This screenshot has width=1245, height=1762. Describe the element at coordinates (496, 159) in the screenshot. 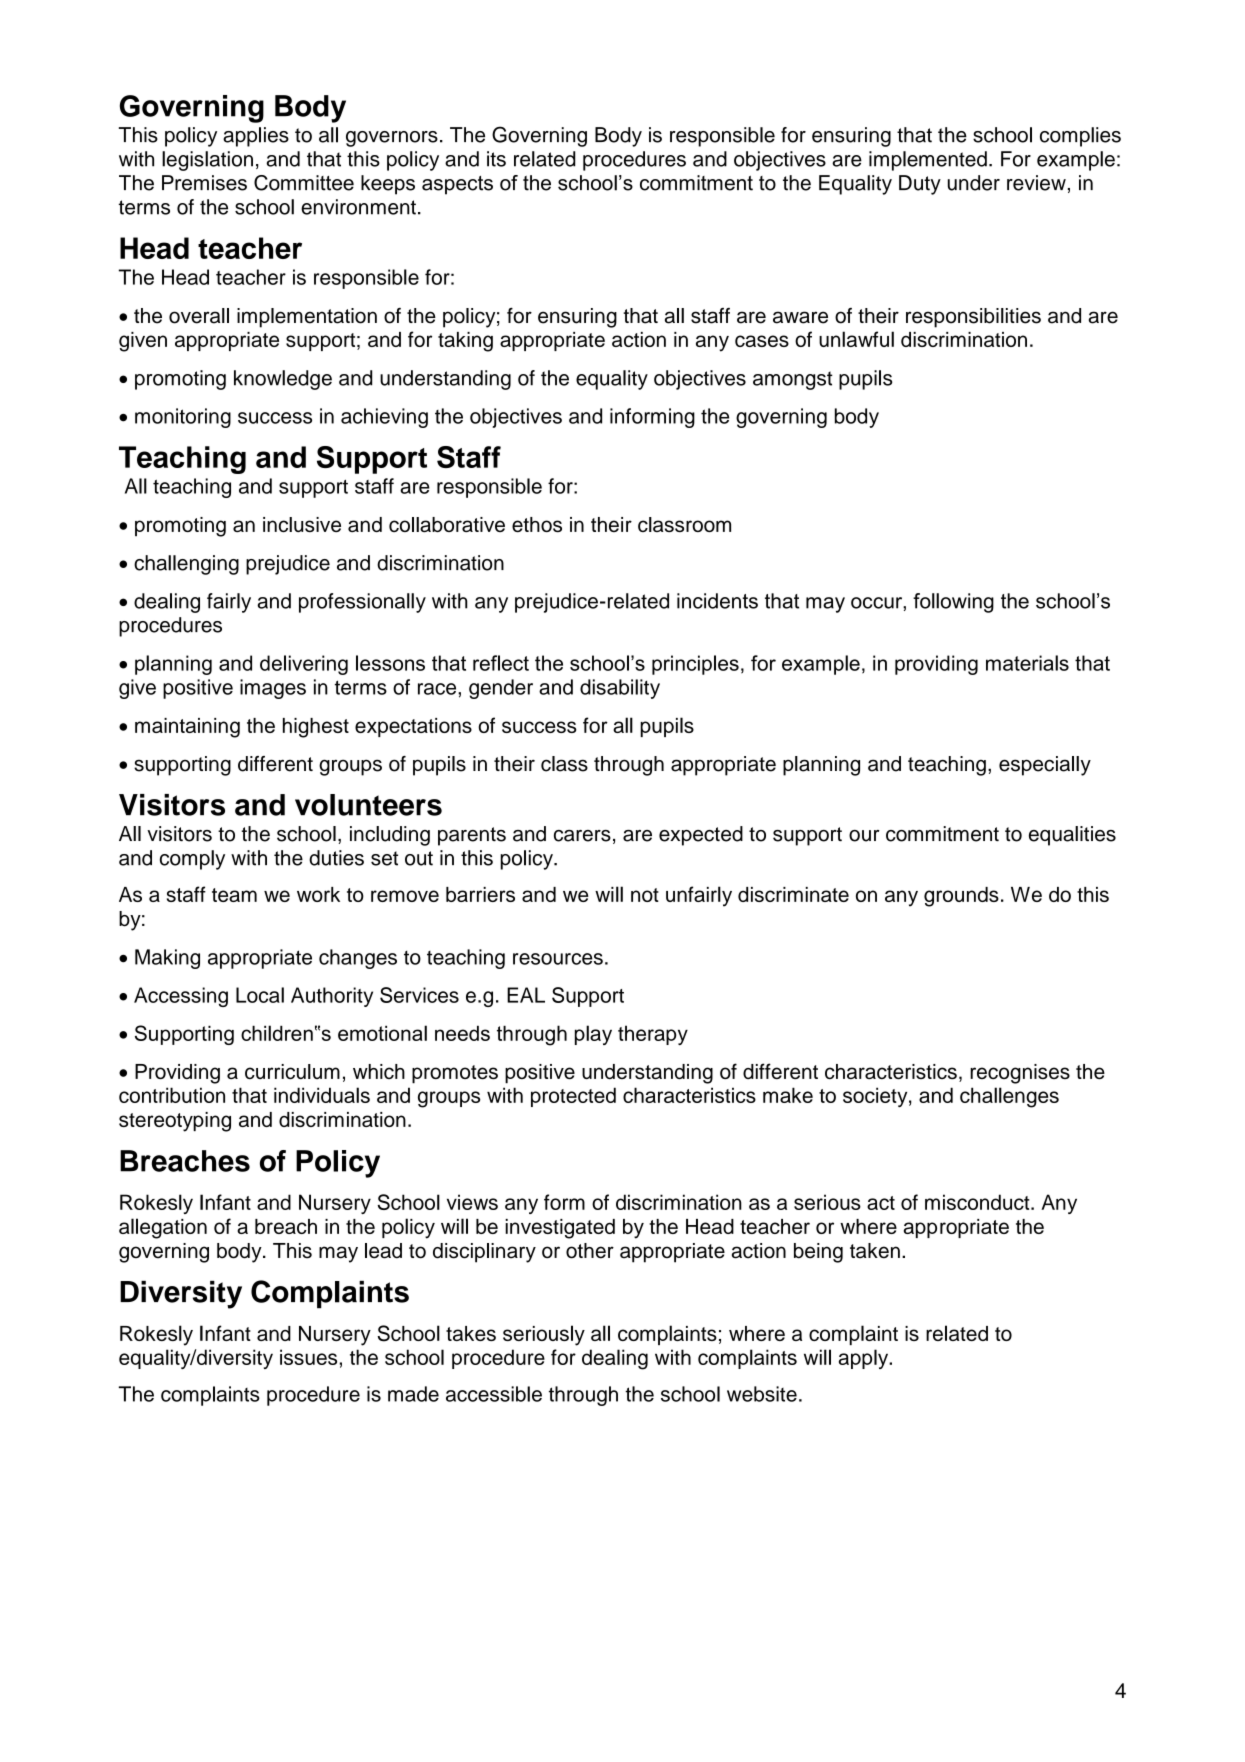

I see `its` at that location.
